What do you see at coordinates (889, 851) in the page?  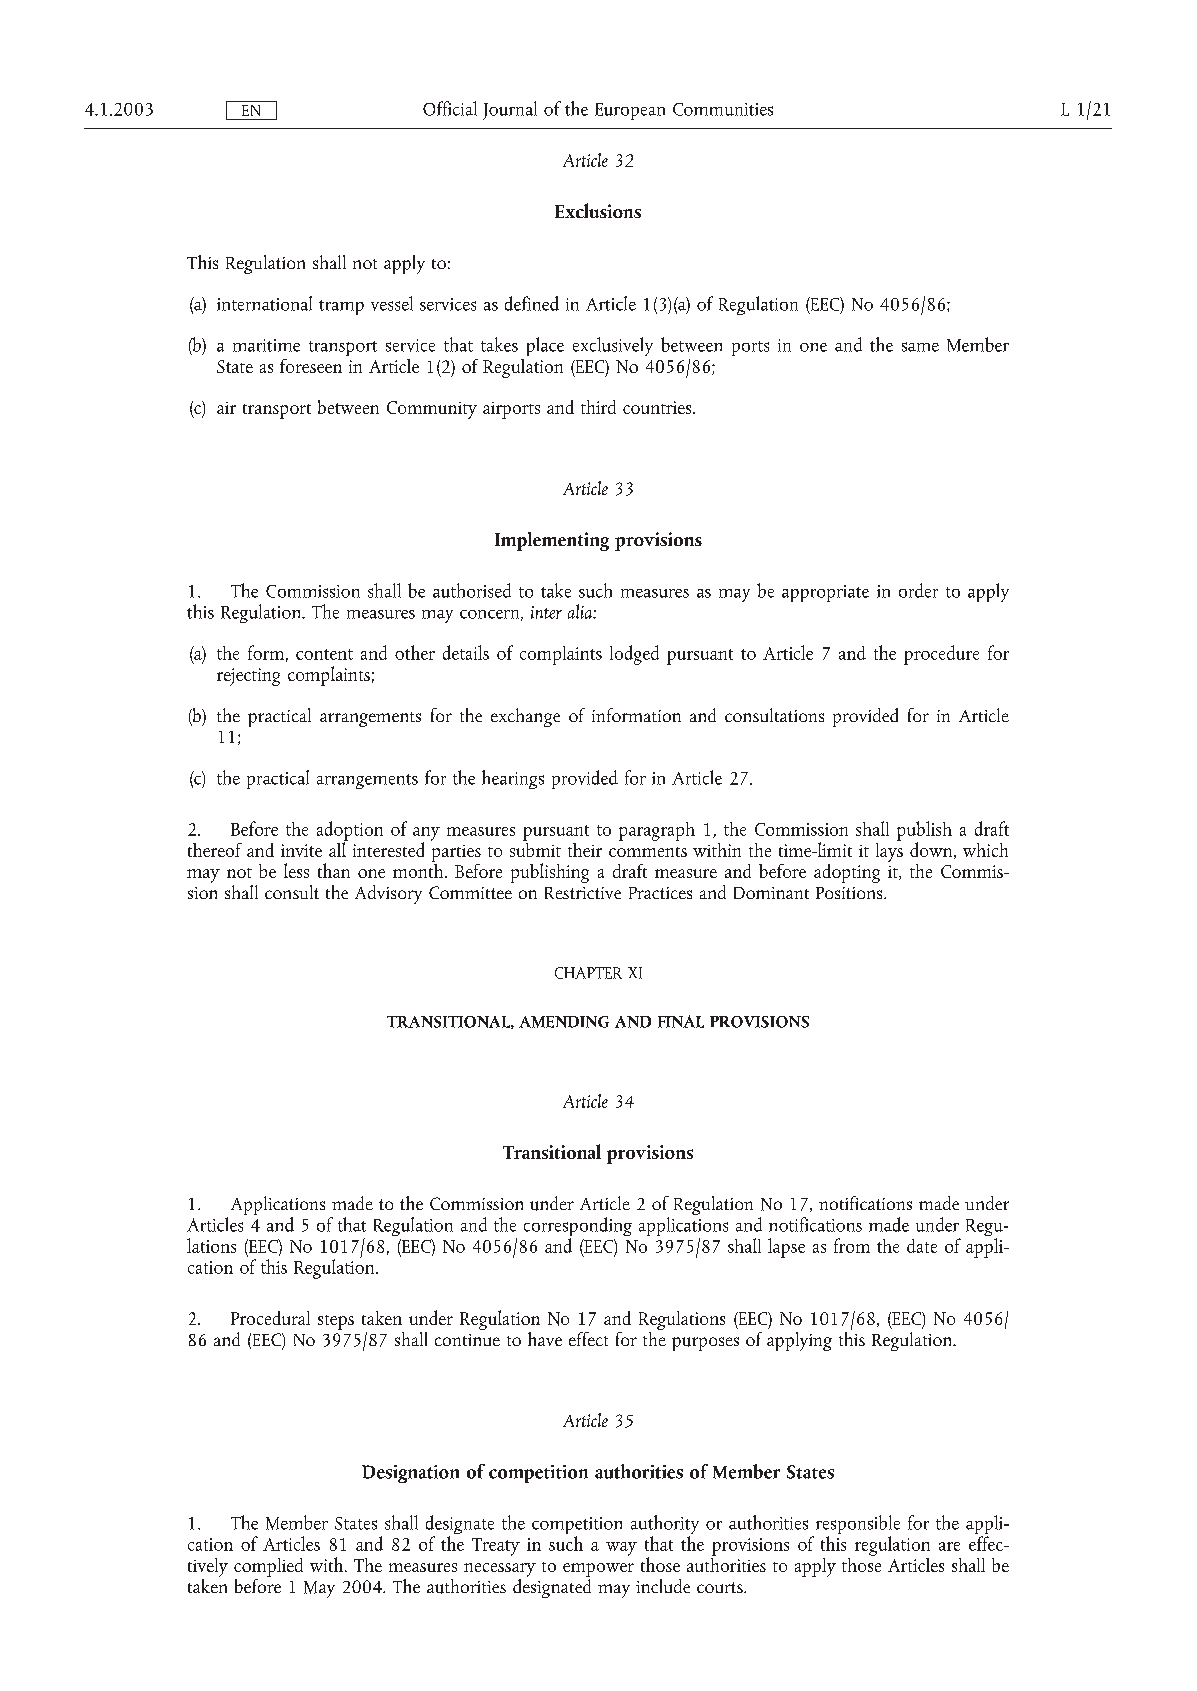 I see `lays` at bounding box center [889, 851].
